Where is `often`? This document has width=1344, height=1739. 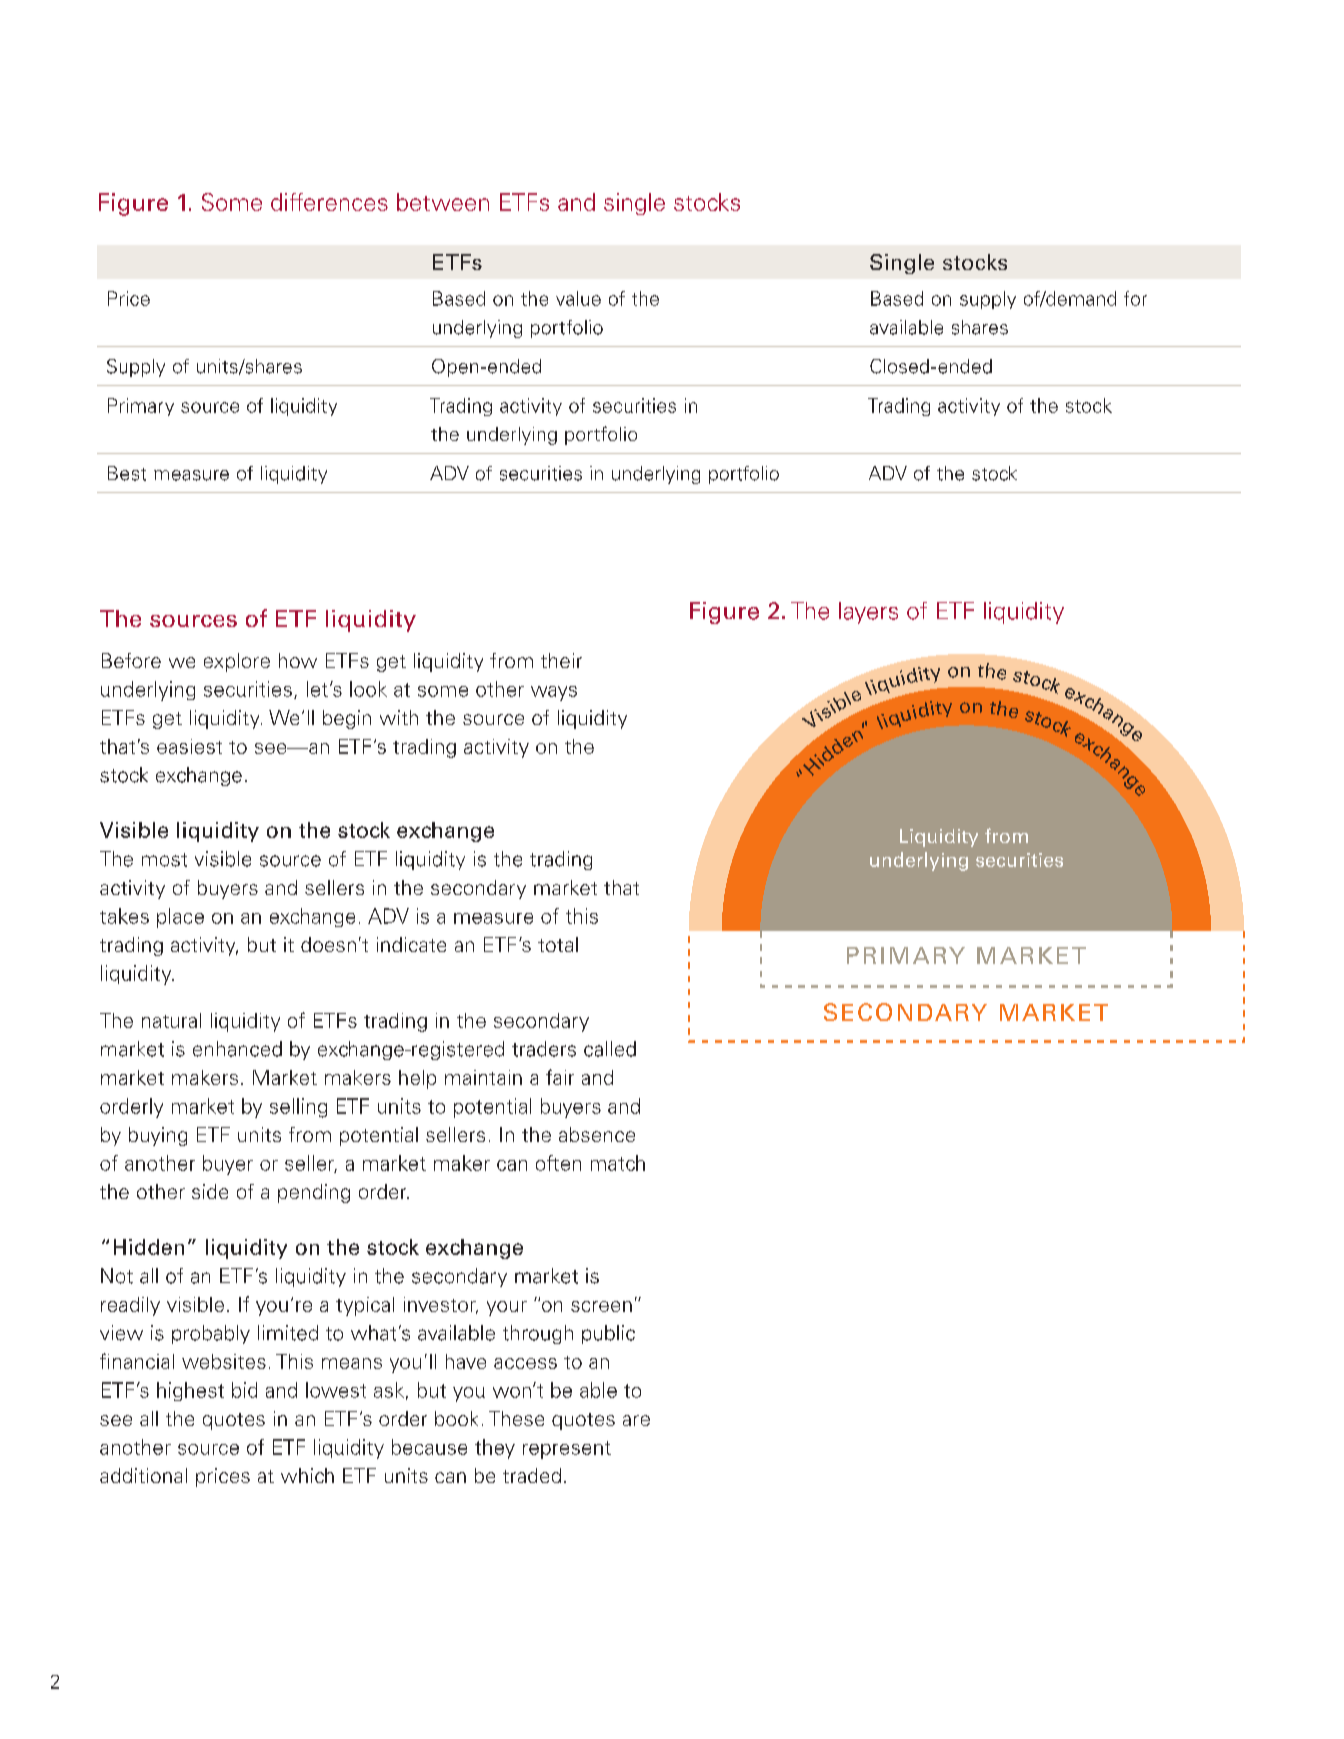
often is located at coordinates (558, 1163).
